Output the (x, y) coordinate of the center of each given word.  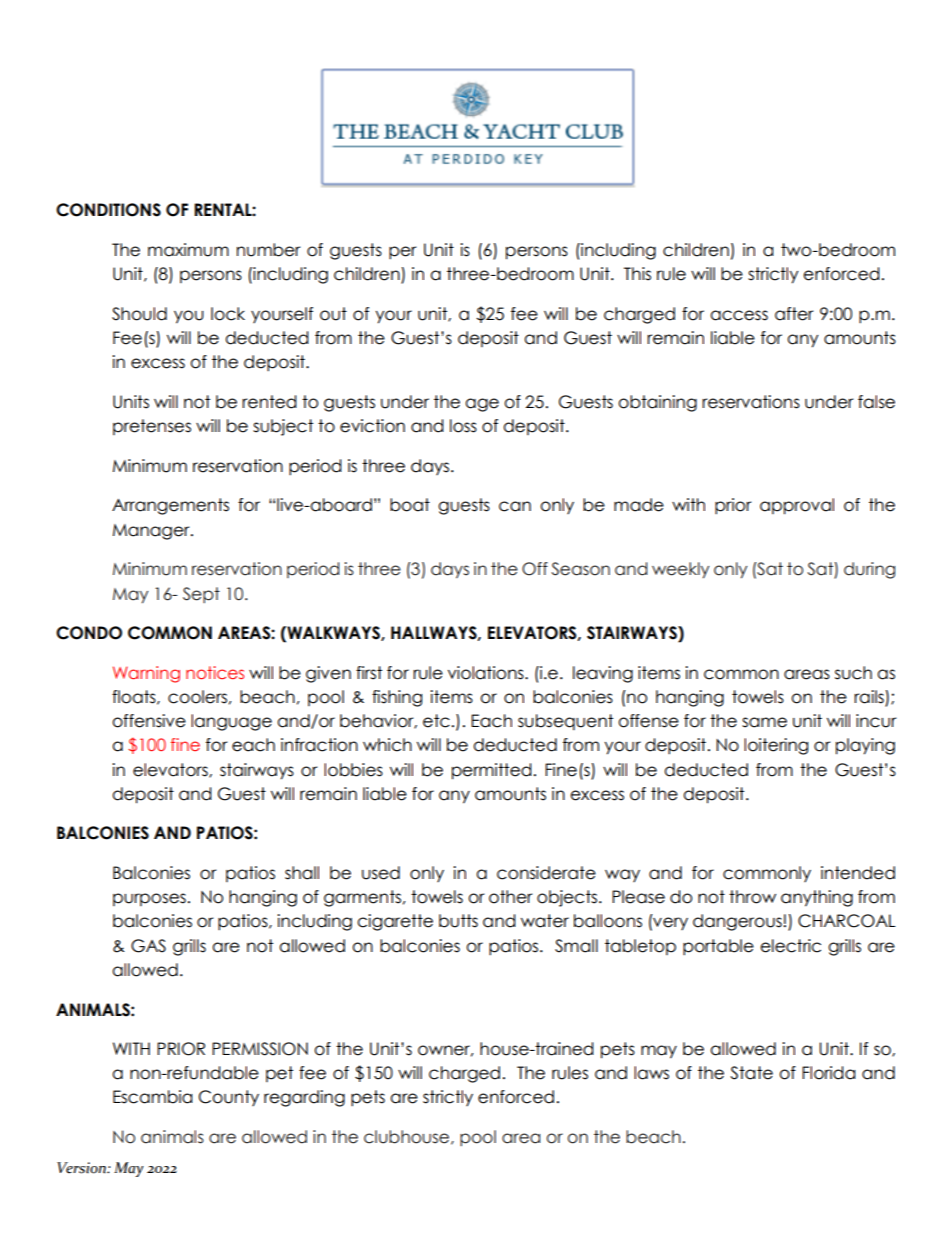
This (637, 274)
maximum (188, 250)
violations (487, 673)
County (229, 1098)
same (764, 722)
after (794, 314)
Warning (146, 674)
